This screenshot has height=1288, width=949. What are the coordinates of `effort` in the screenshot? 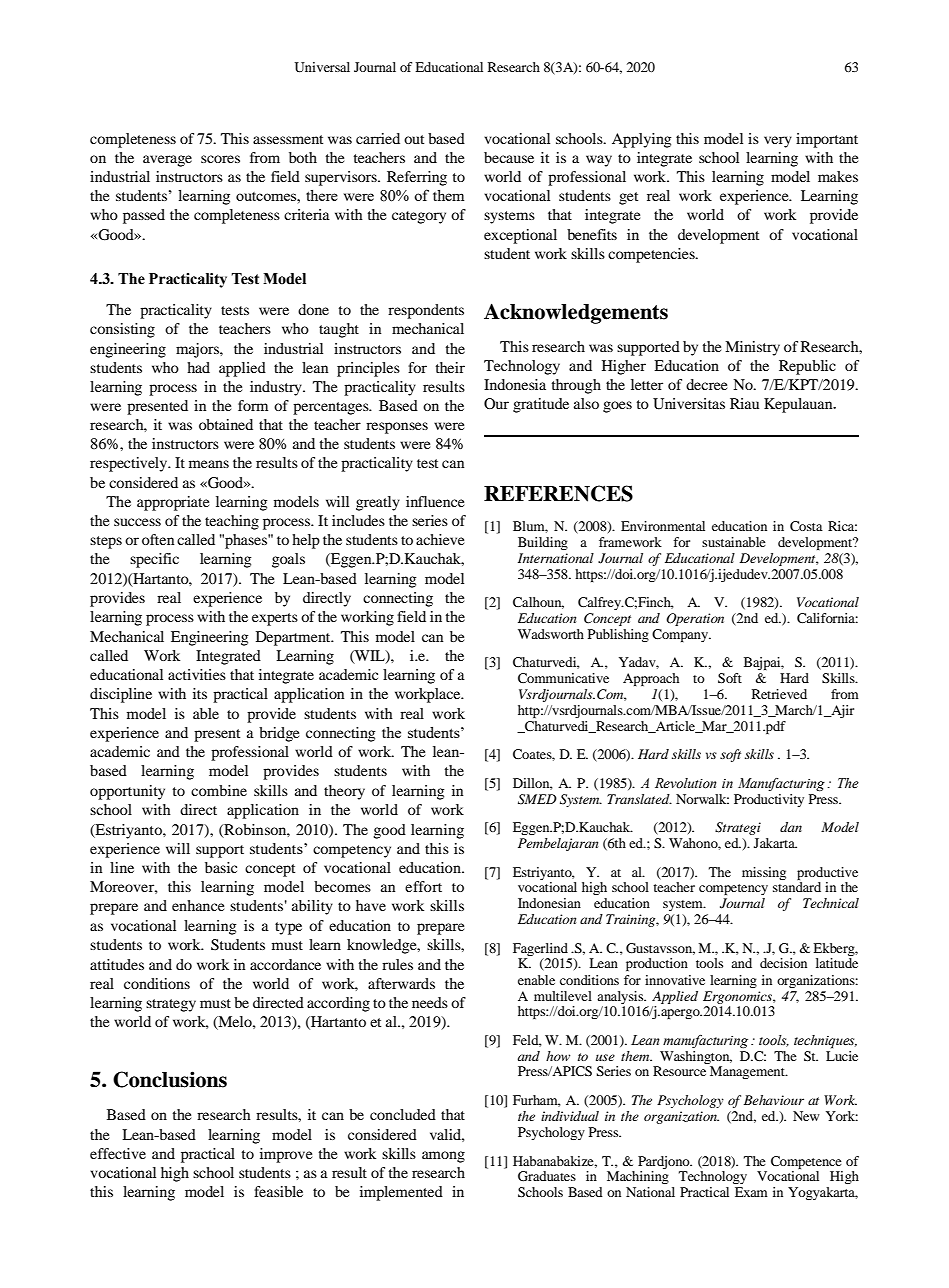 It's located at (423, 886).
